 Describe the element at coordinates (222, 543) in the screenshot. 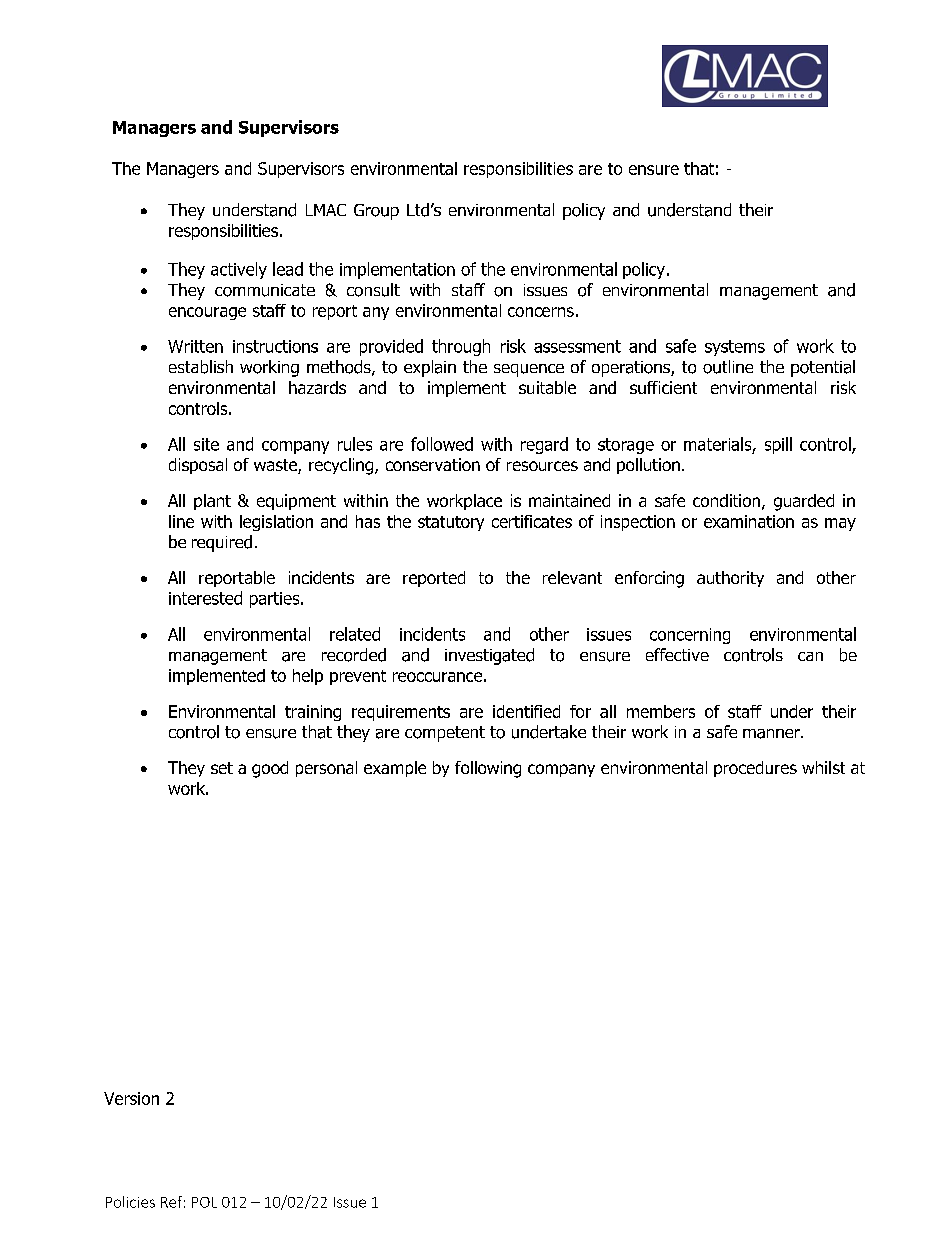

I see `required` at that location.
